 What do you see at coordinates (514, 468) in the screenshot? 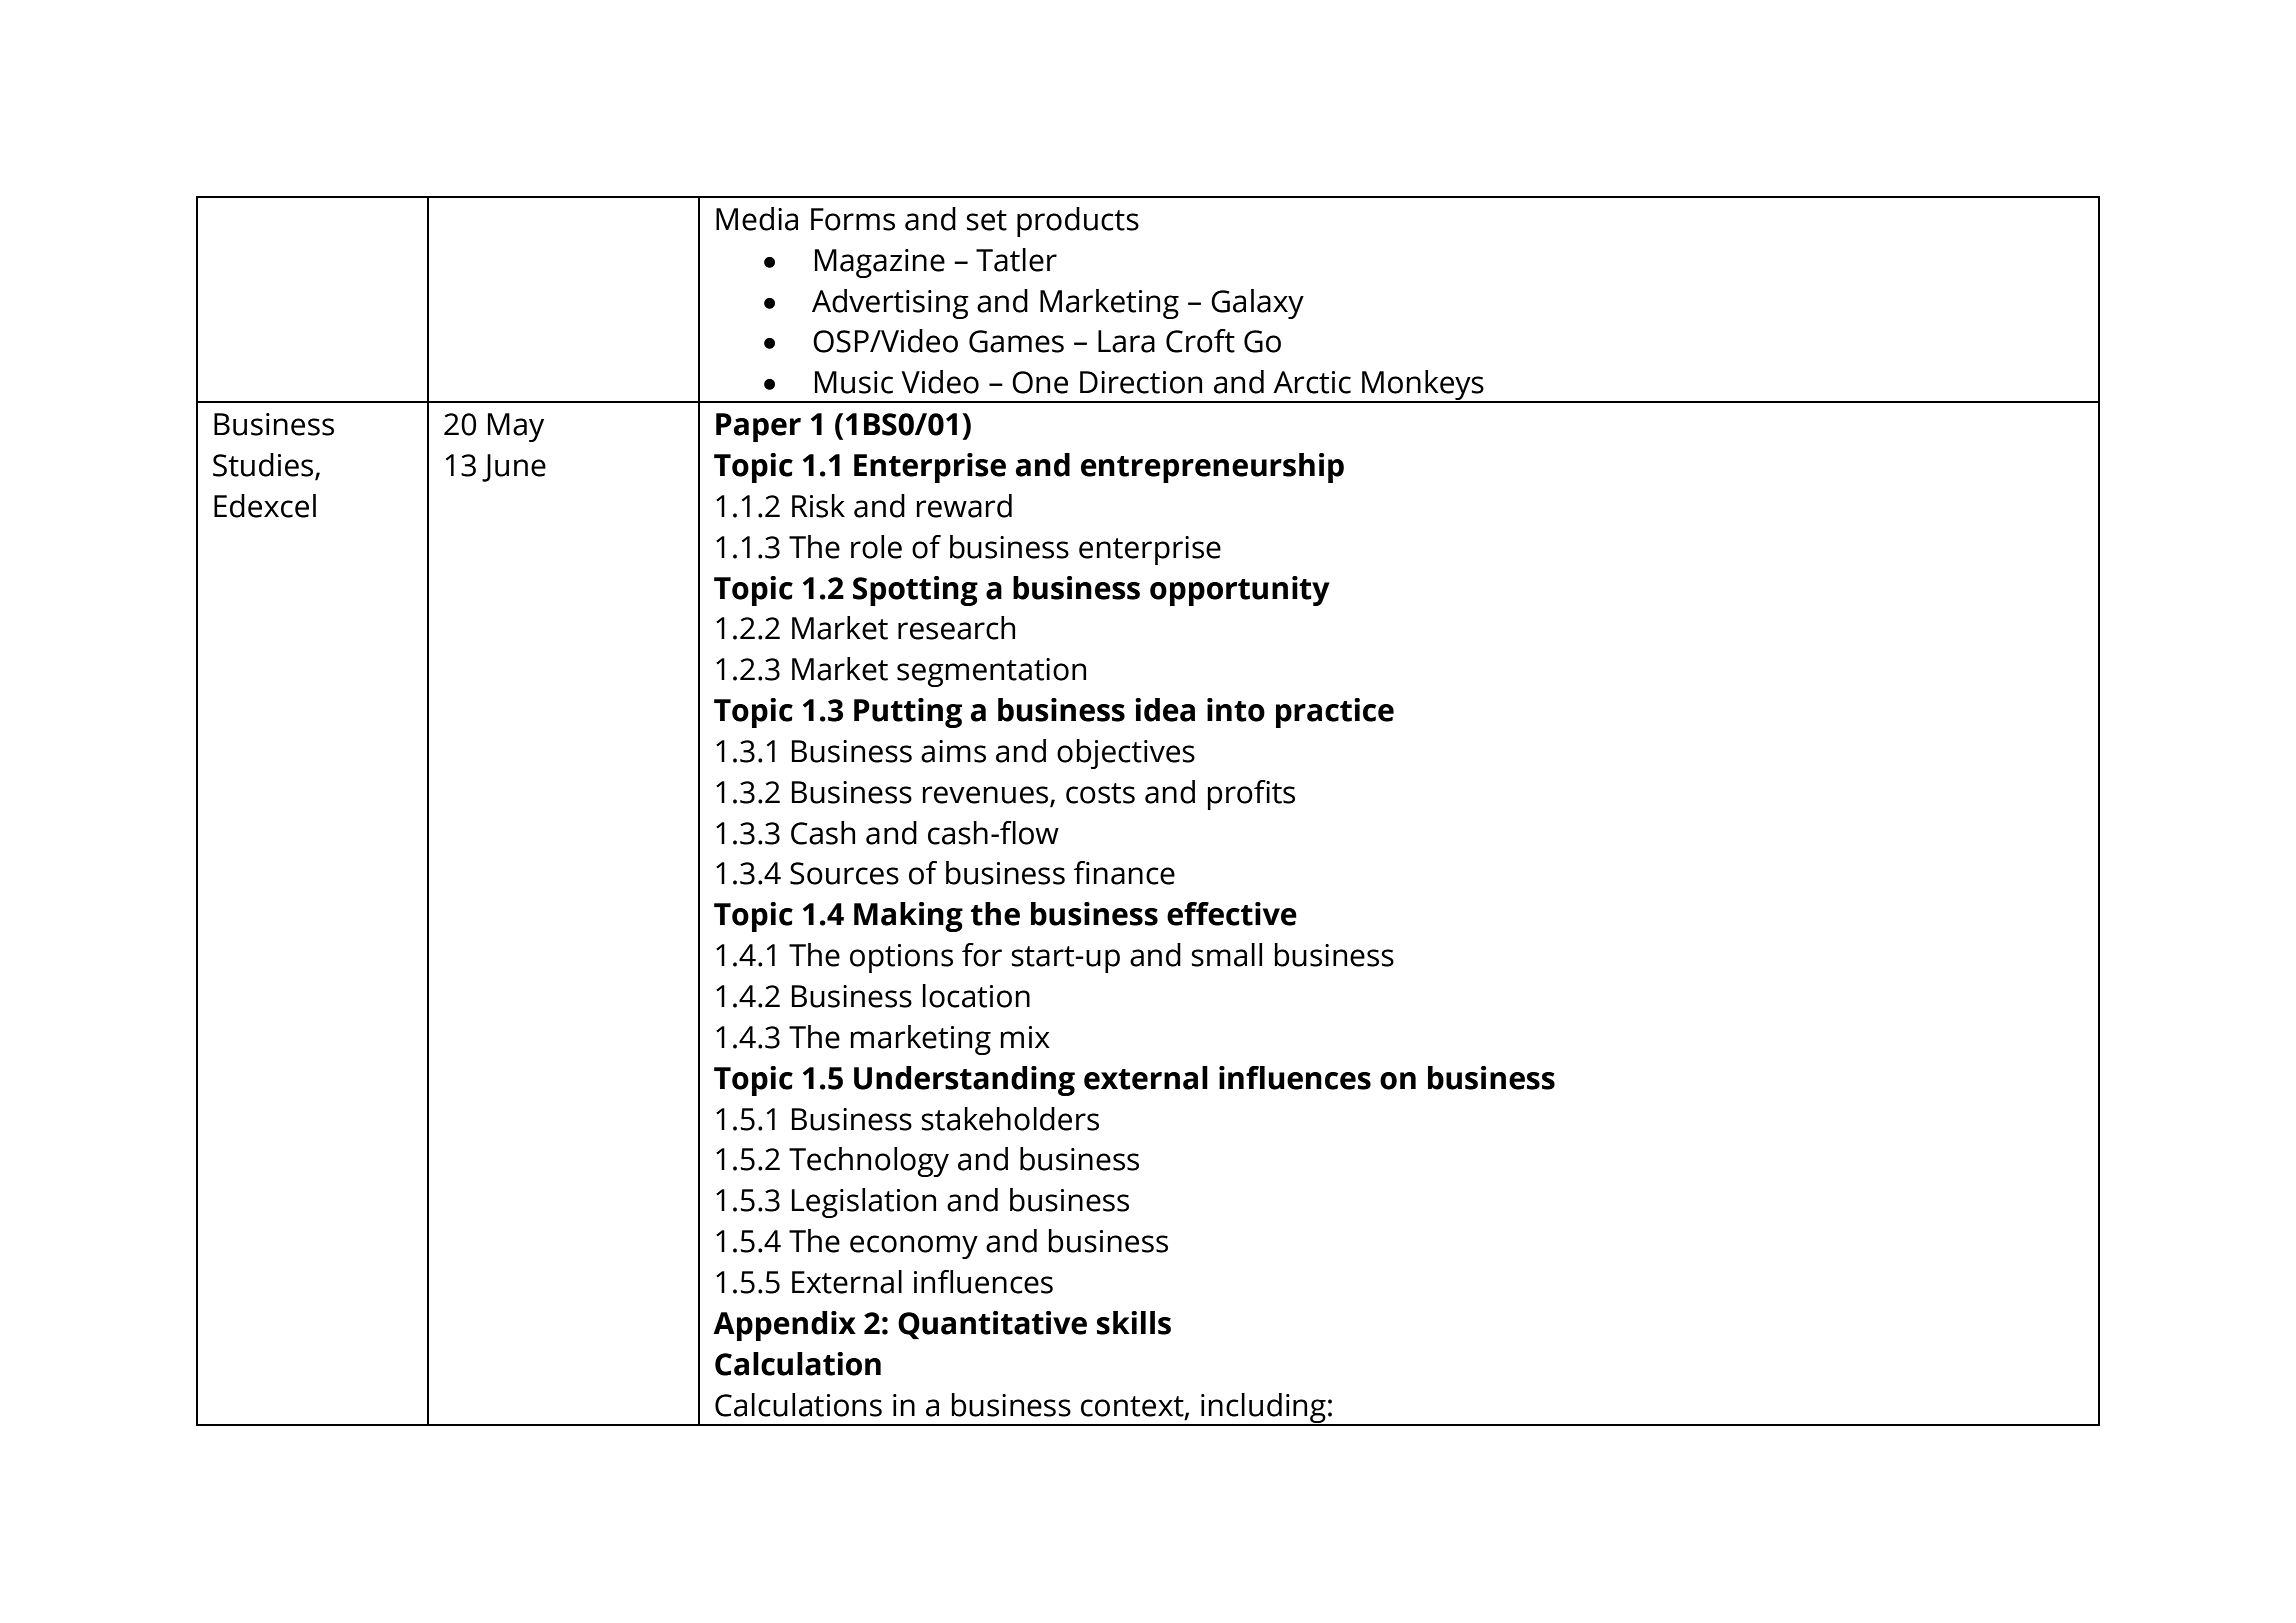
I see `June` at bounding box center [514, 468].
